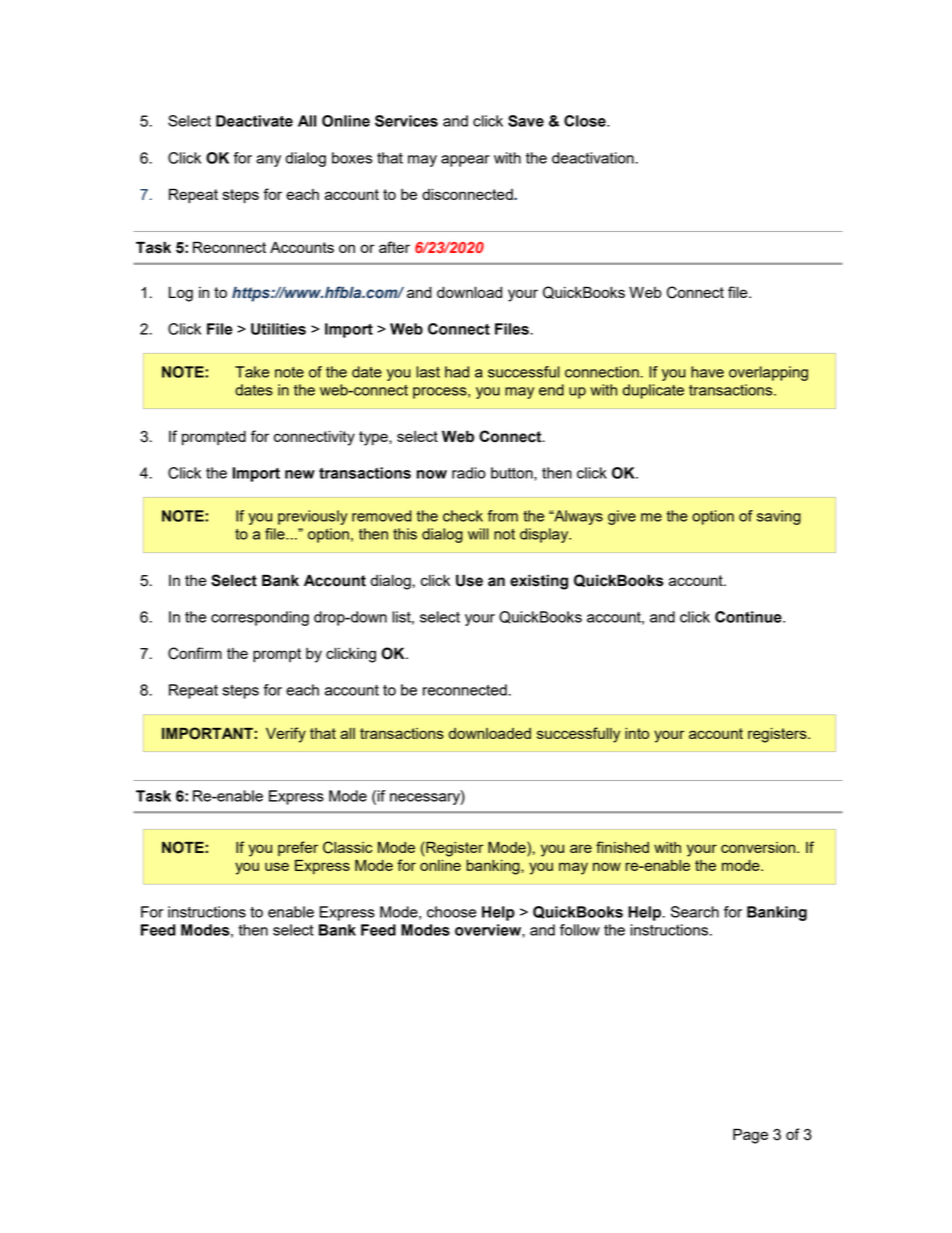 The width and height of the document is (952, 1233). What do you see at coordinates (451, 912) in the document?
I see `choose` at bounding box center [451, 912].
